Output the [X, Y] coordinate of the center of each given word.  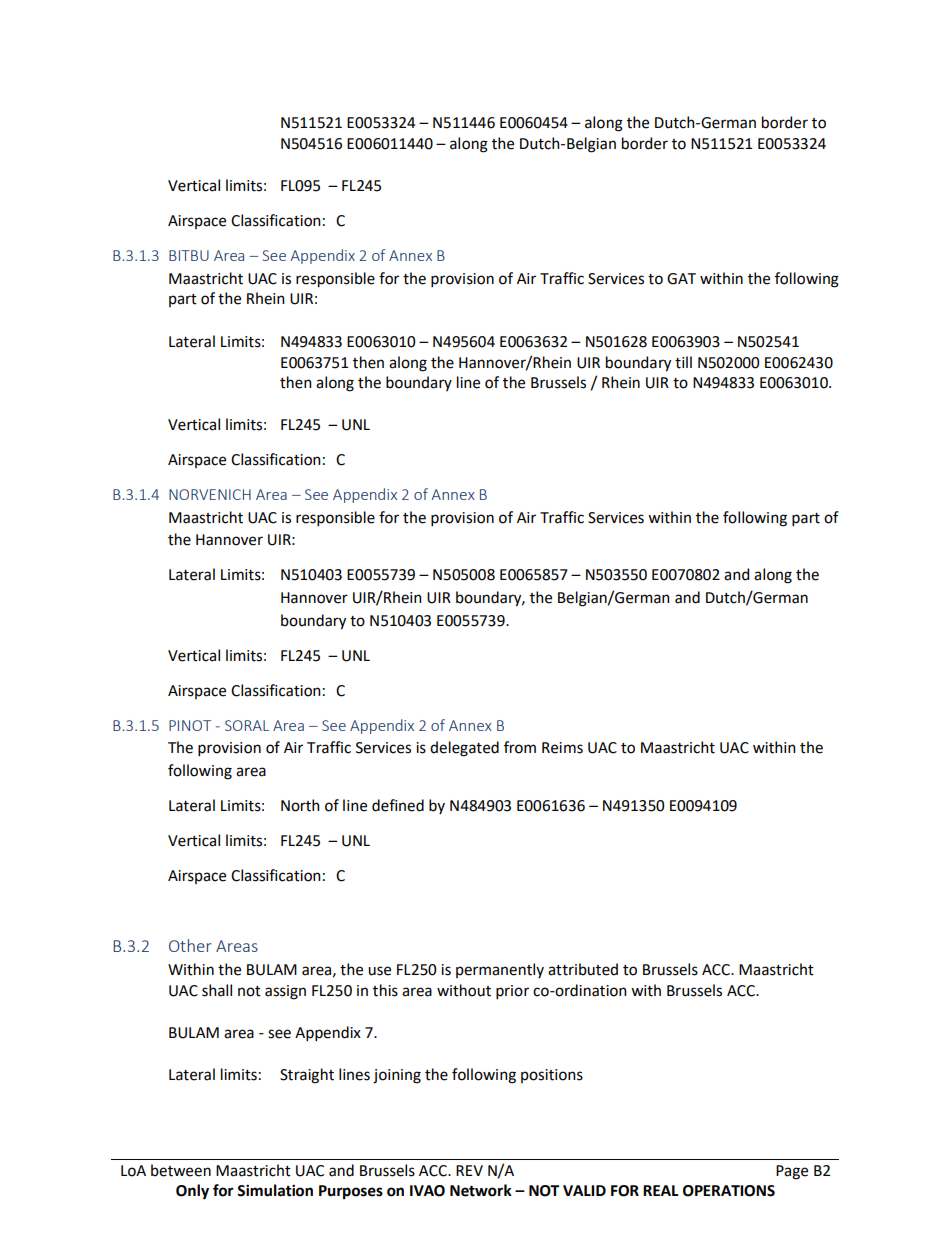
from [520, 747]
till [683, 362]
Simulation [275, 1190]
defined [398, 805]
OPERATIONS [729, 1191]
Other [190, 945]
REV [469, 1170]
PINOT [190, 725]
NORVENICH [210, 494]
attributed [583, 969]
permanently [500, 970]
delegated [464, 749]
